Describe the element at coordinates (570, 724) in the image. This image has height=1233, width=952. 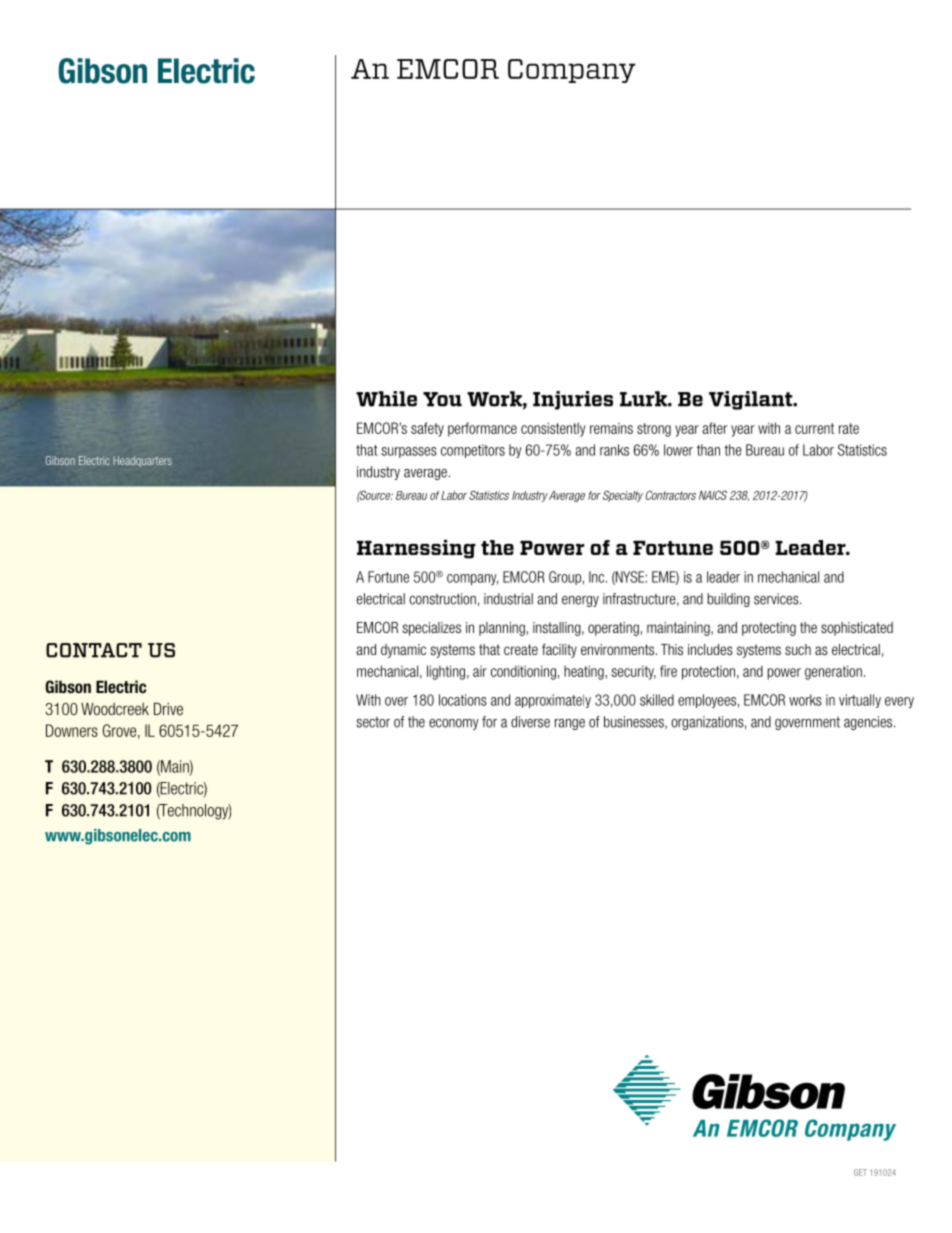
I see `range` at that location.
